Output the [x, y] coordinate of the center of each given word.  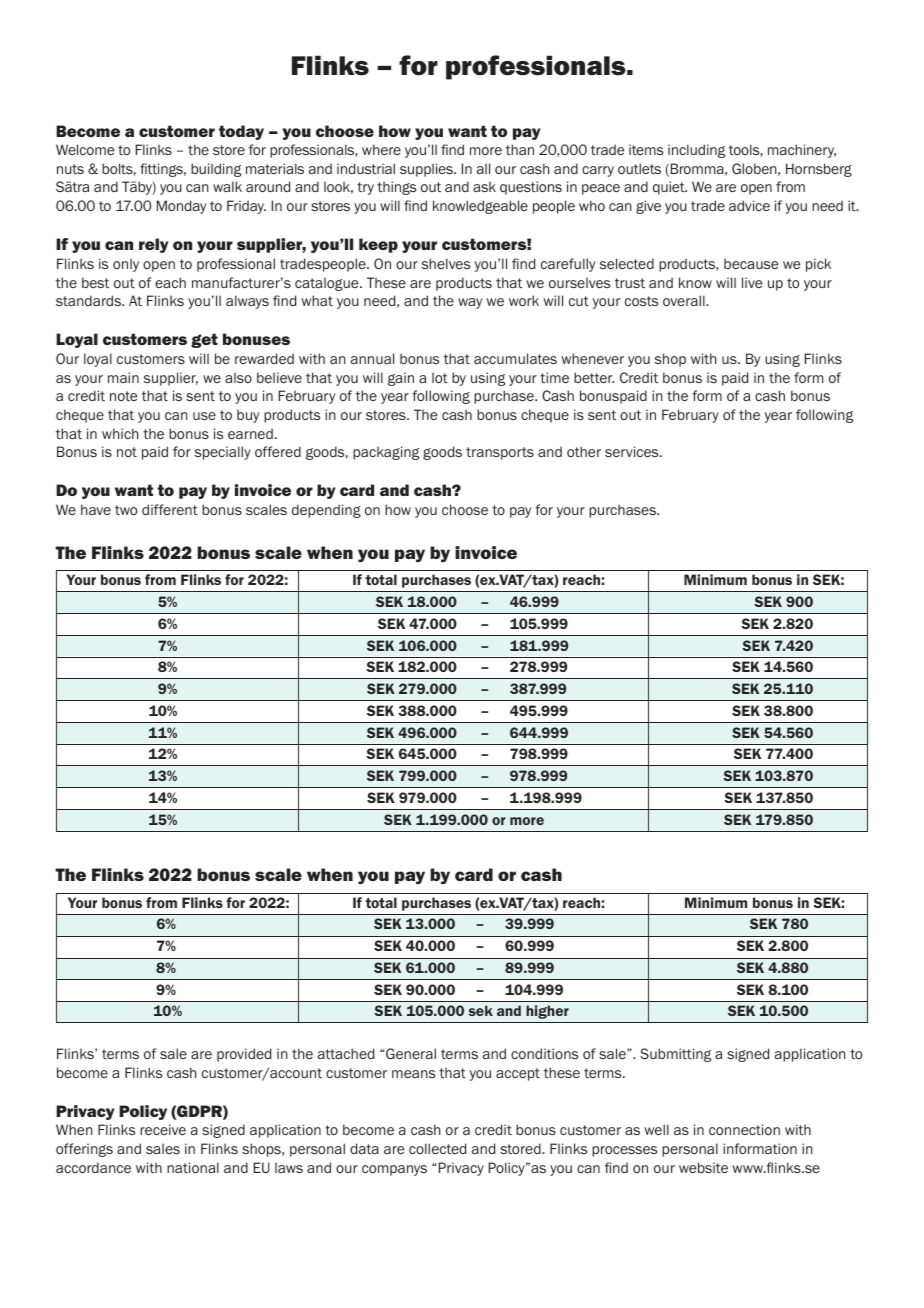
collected [437, 1148]
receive [163, 1129]
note [123, 396]
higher [547, 1012]
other [584, 451]
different [170, 509]
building [216, 170]
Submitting [675, 1055]
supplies [427, 170]
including [696, 151]
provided [244, 1055]
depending [326, 511]
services [633, 451]
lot [440, 377]
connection [744, 1129]
